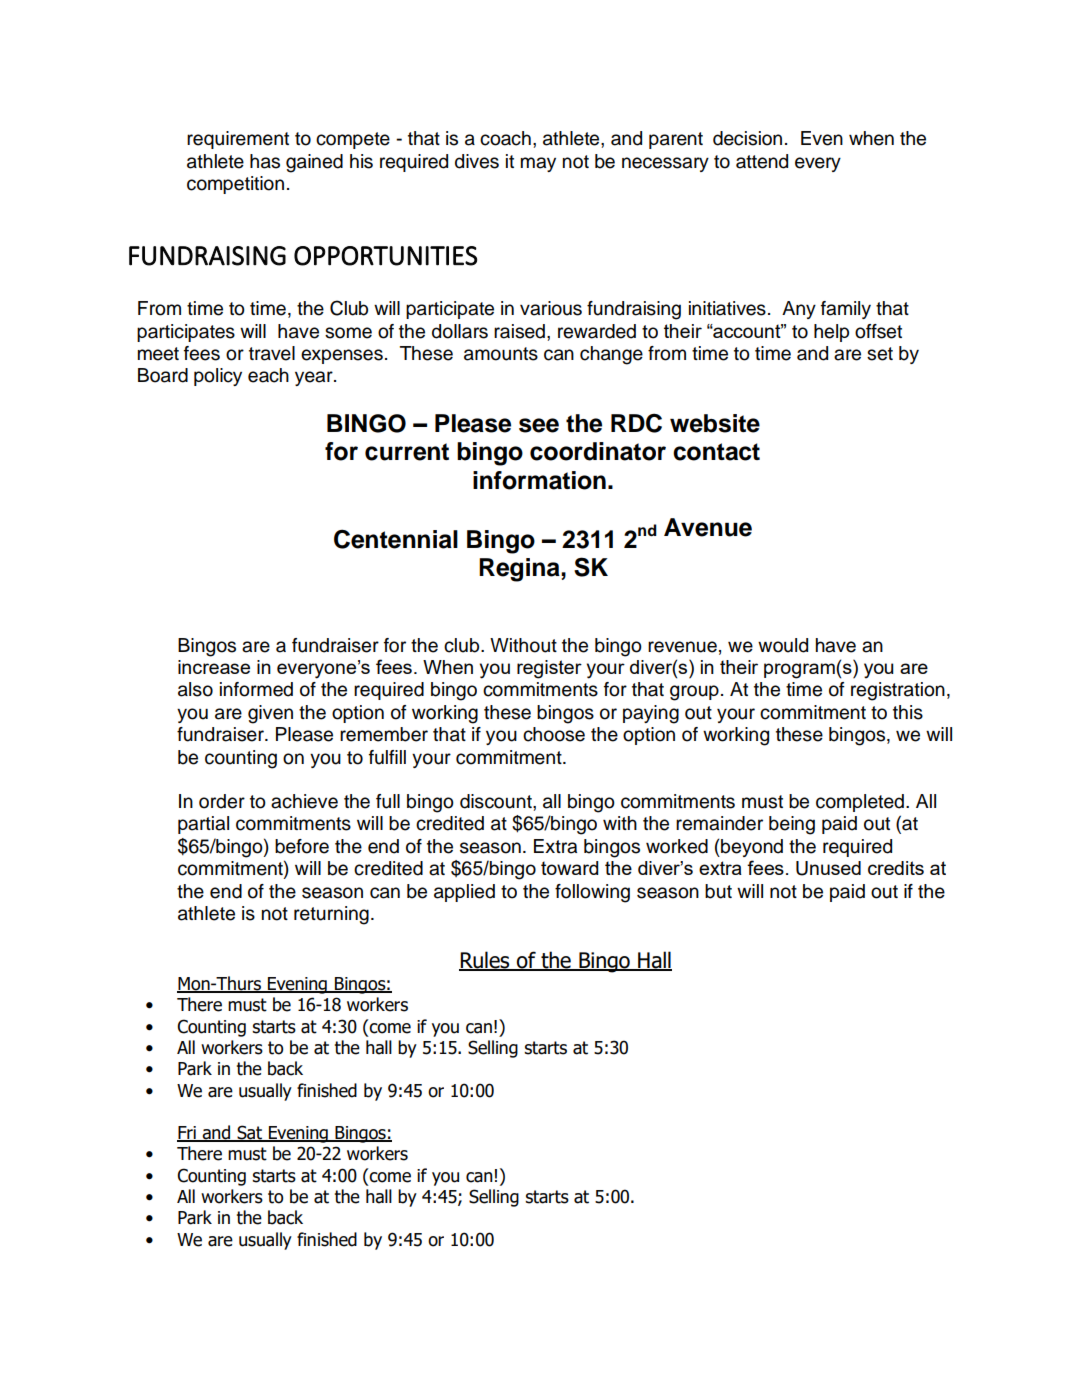  Describe the element at coordinates (762, 161) in the screenshot. I see `attend` at that location.
